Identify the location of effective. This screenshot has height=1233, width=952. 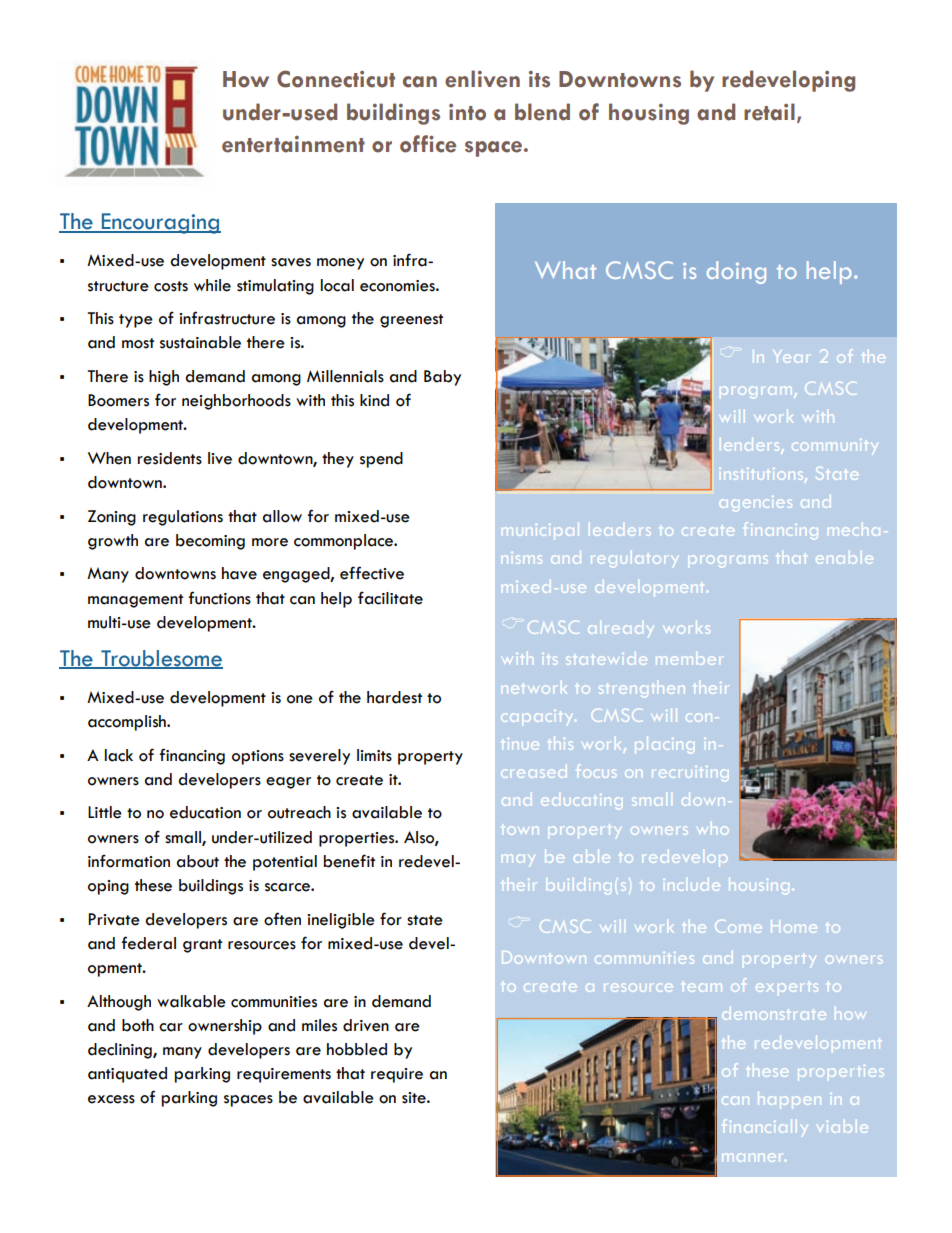
(372, 573).
